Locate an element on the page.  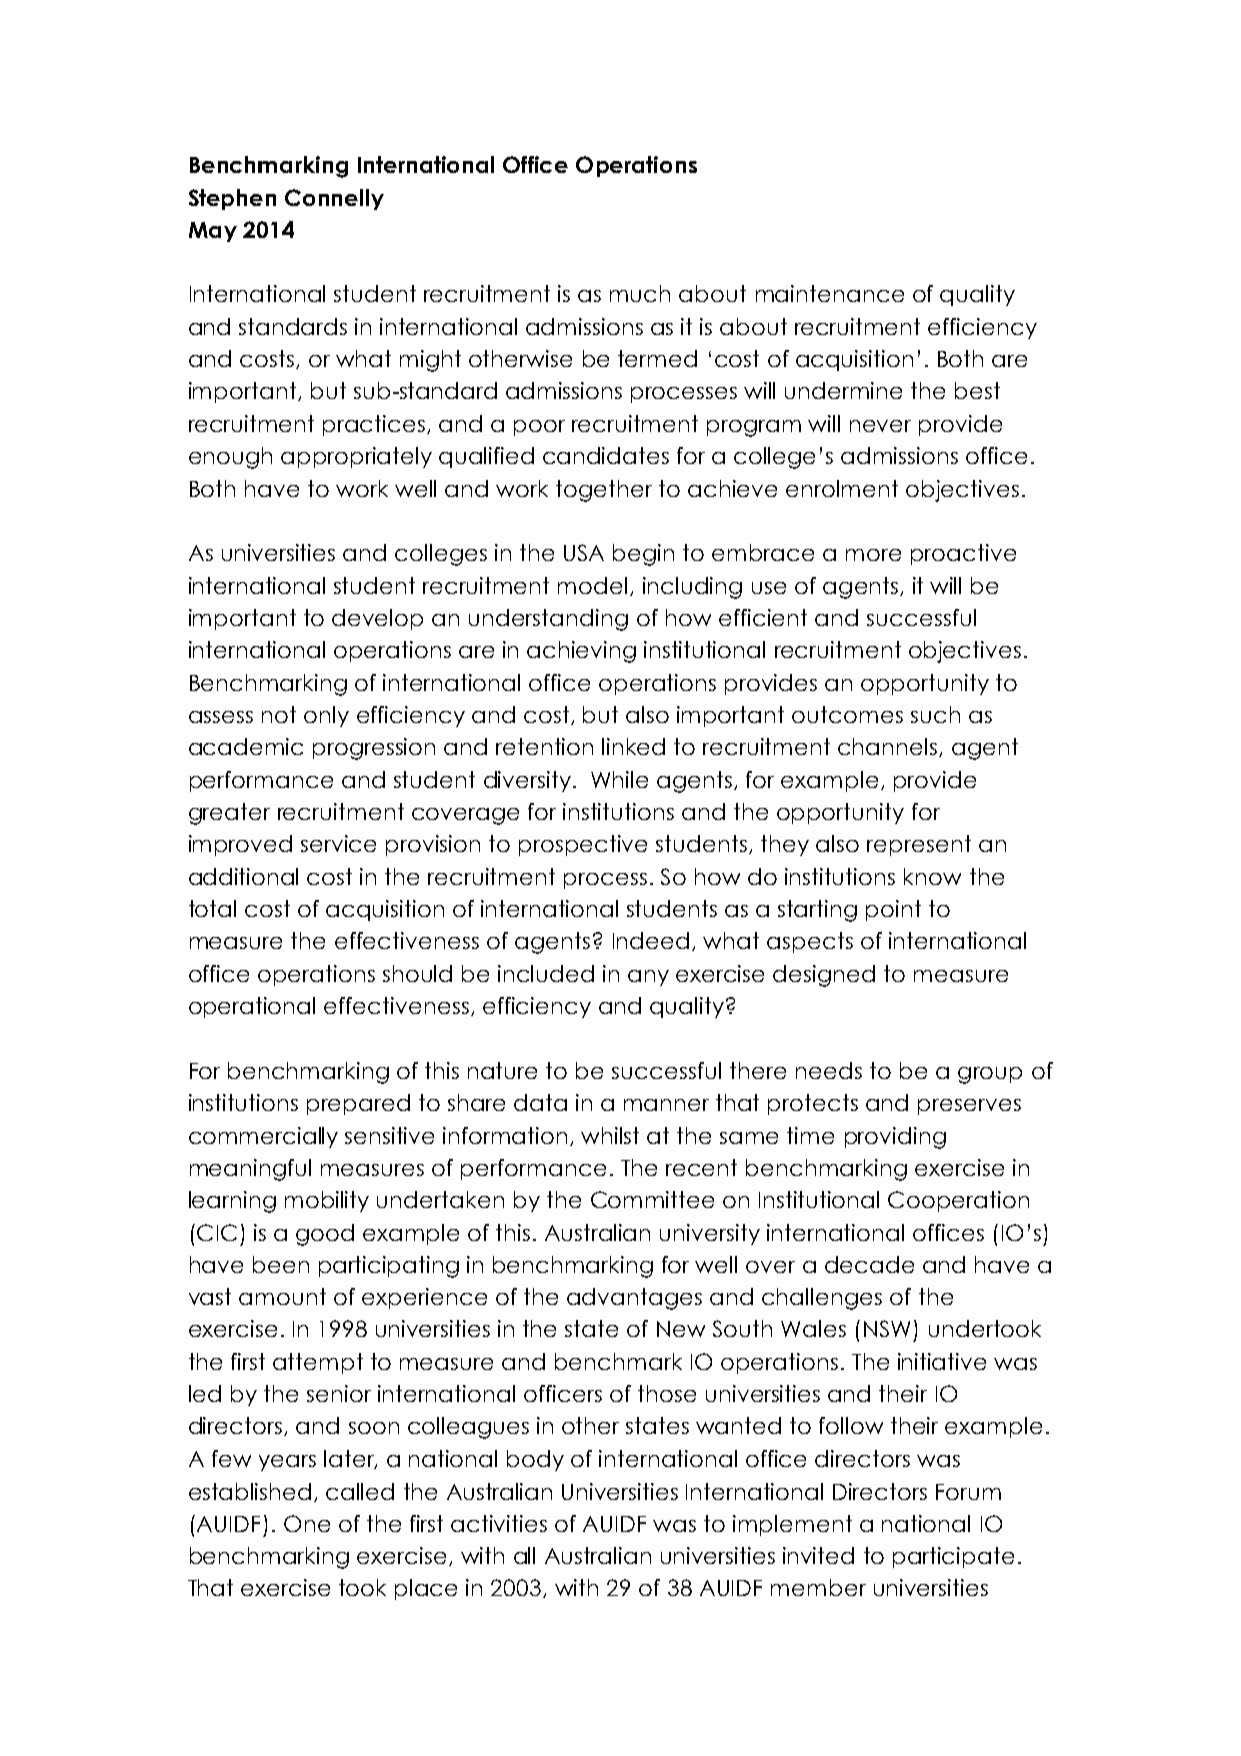
additional is located at coordinates (243, 876).
